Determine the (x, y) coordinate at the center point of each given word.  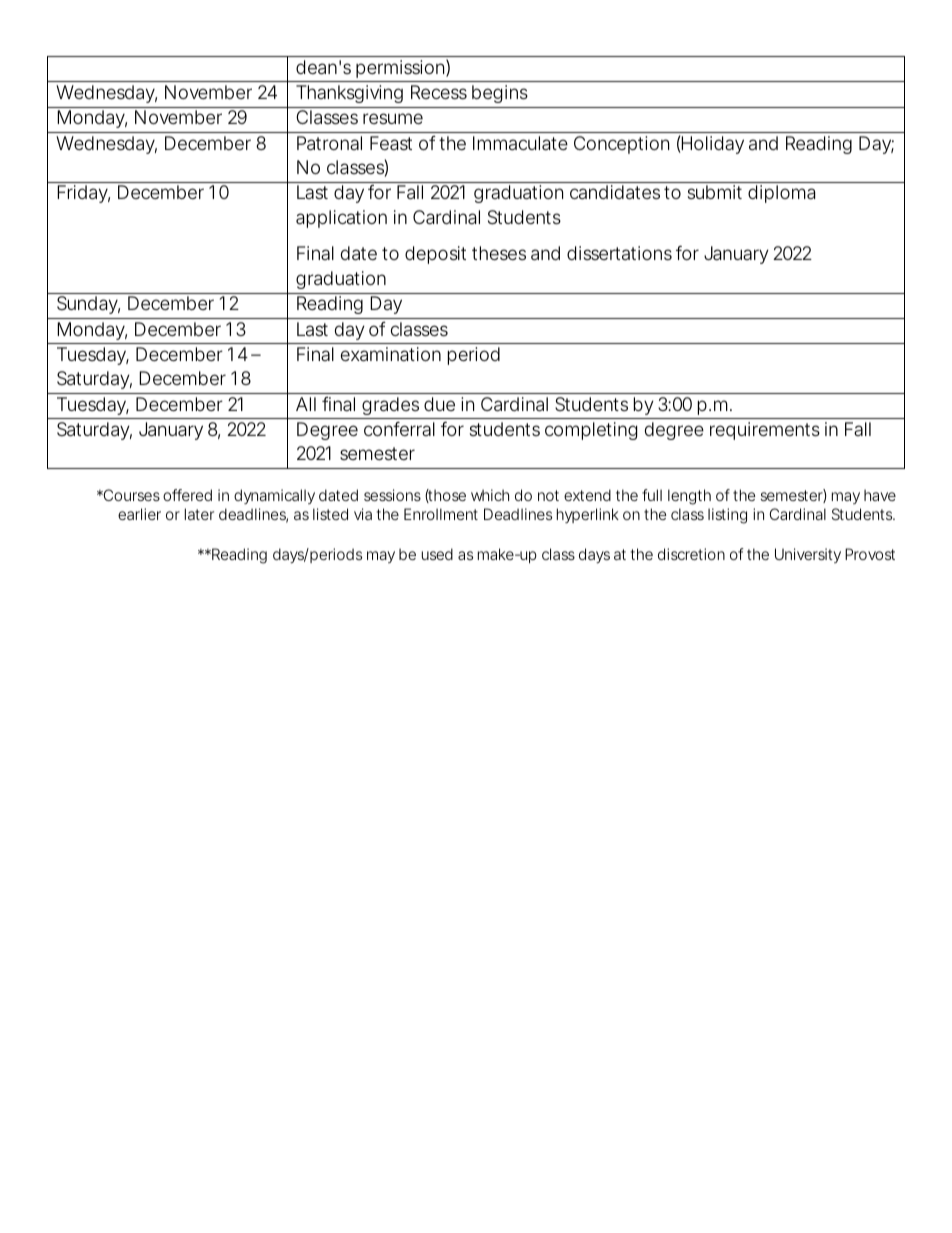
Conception (621, 145)
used (437, 554)
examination (391, 354)
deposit (435, 255)
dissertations (619, 253)
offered (187, 495)
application (341, 219)
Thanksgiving (349, 94)
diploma (781, 194)
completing (591, 431)
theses (499, 253)
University (808, 555)
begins (500, 94)
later (199, 514)
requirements (765, 431)
